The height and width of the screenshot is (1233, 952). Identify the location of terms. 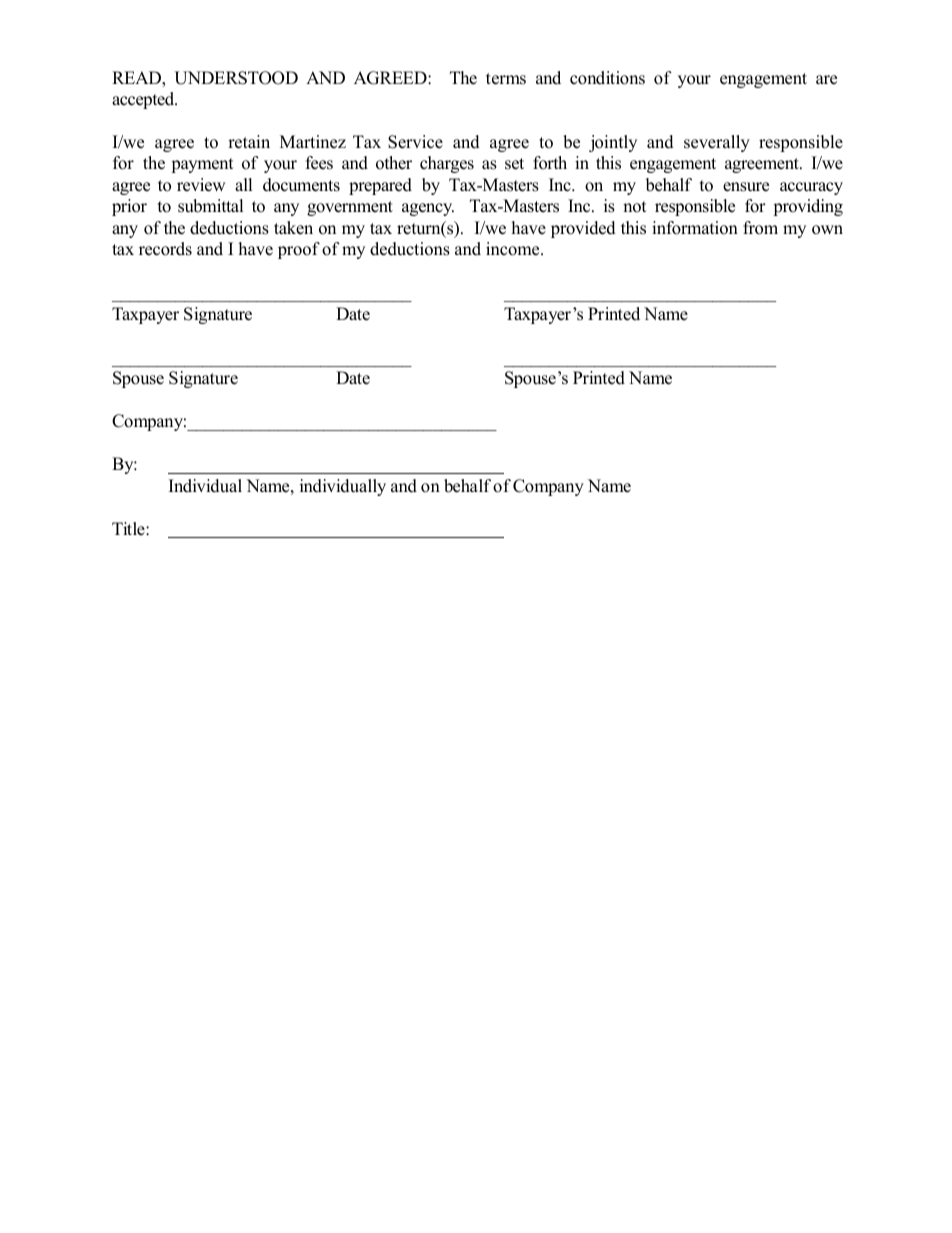
(506, 79).
